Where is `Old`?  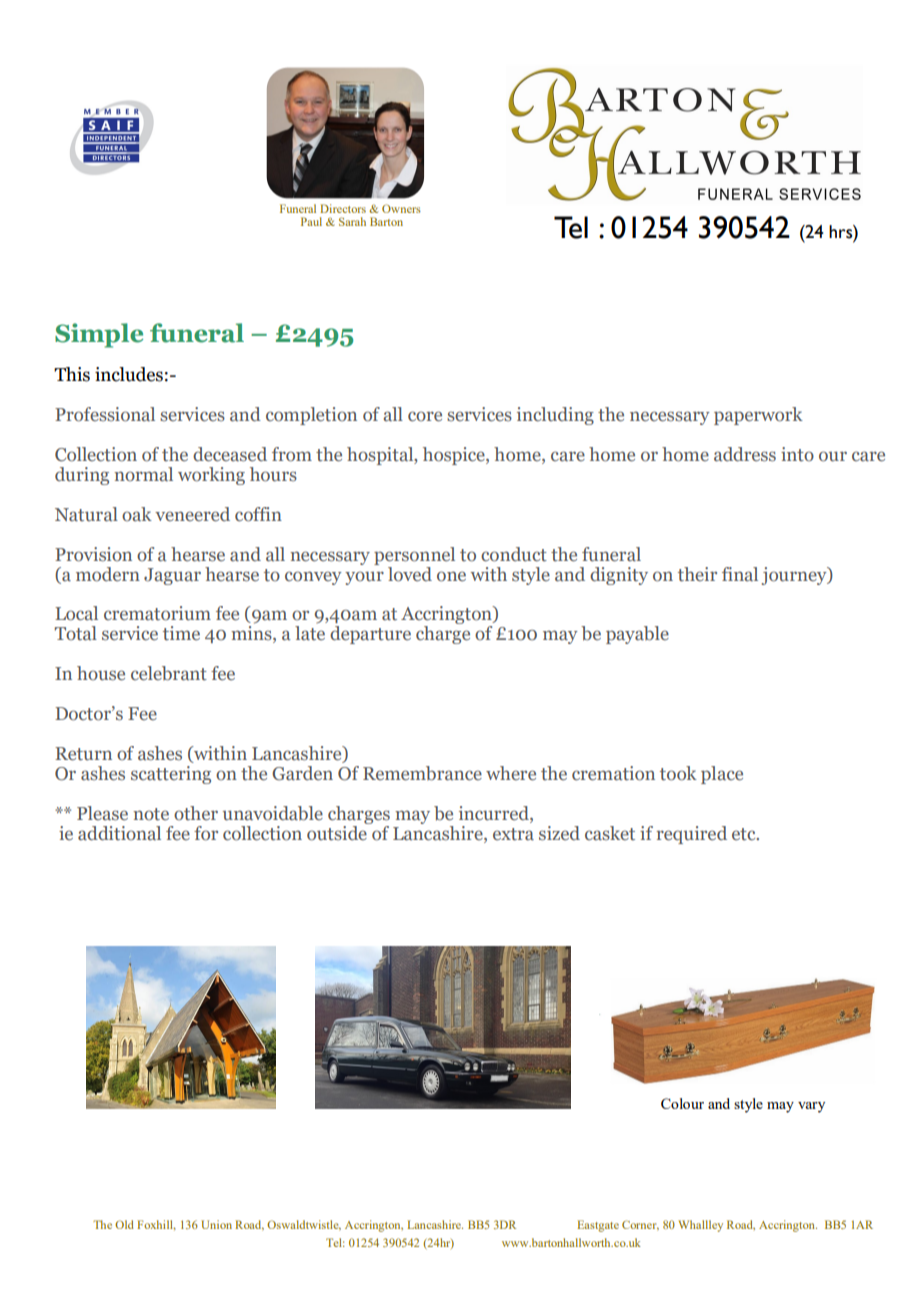 Old is located at coordinates (124, 1224).
